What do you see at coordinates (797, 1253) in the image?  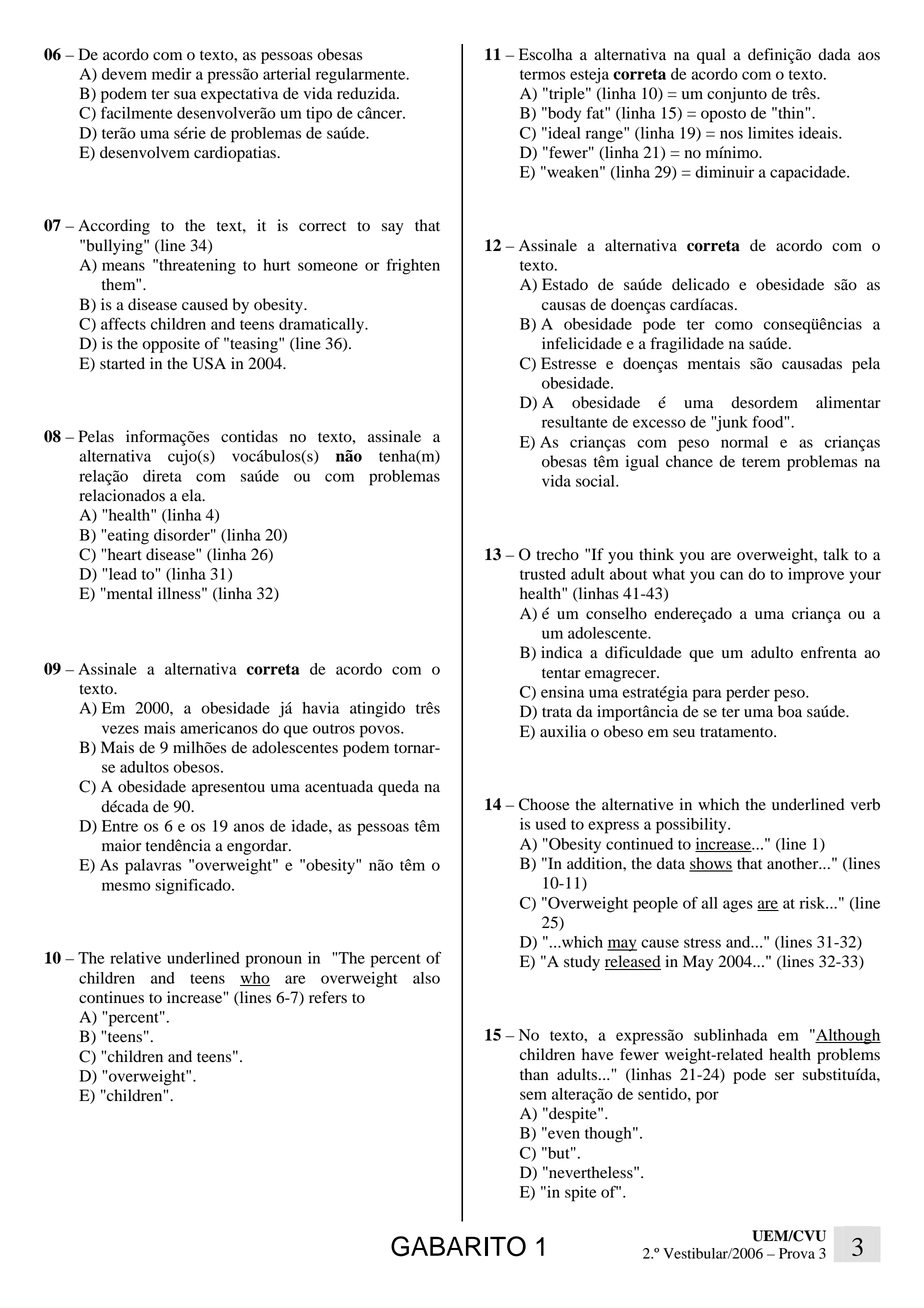 I see `Prova` at bounding box center [797, 1253].
